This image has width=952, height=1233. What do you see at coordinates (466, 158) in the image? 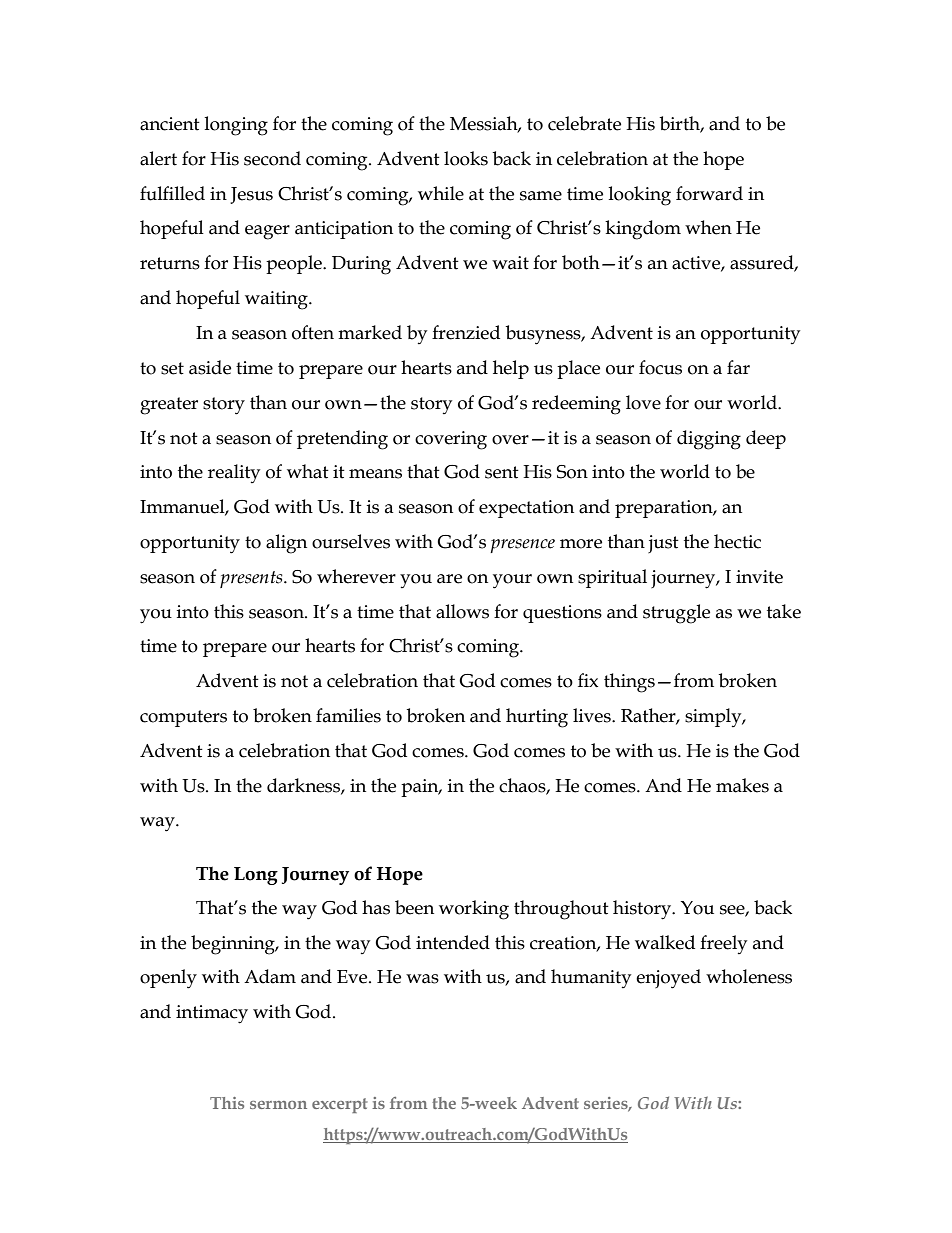
I see `looks` at bounding box center [466, 158].
